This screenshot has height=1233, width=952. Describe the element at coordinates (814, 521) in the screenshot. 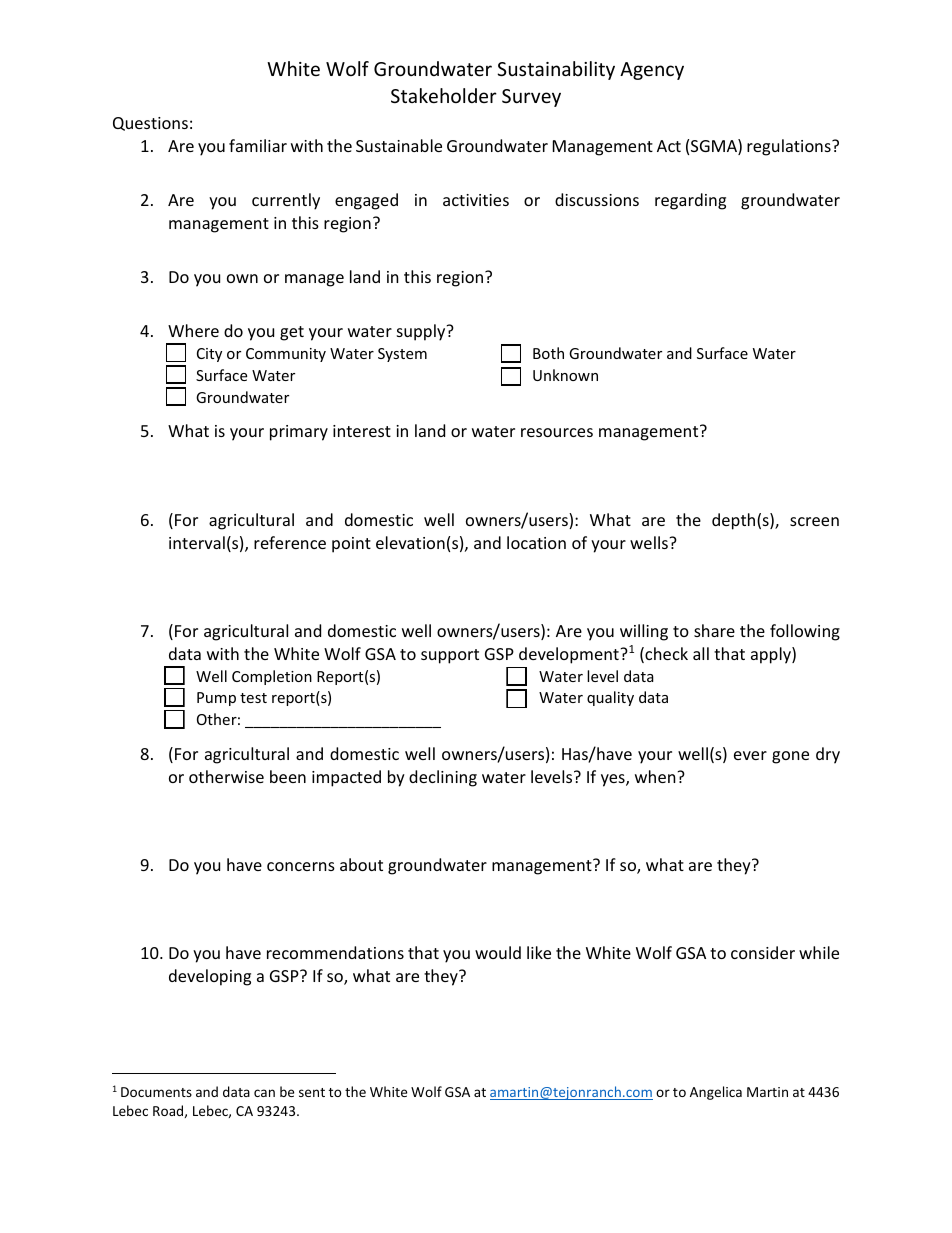

I see `screen` at that location.
